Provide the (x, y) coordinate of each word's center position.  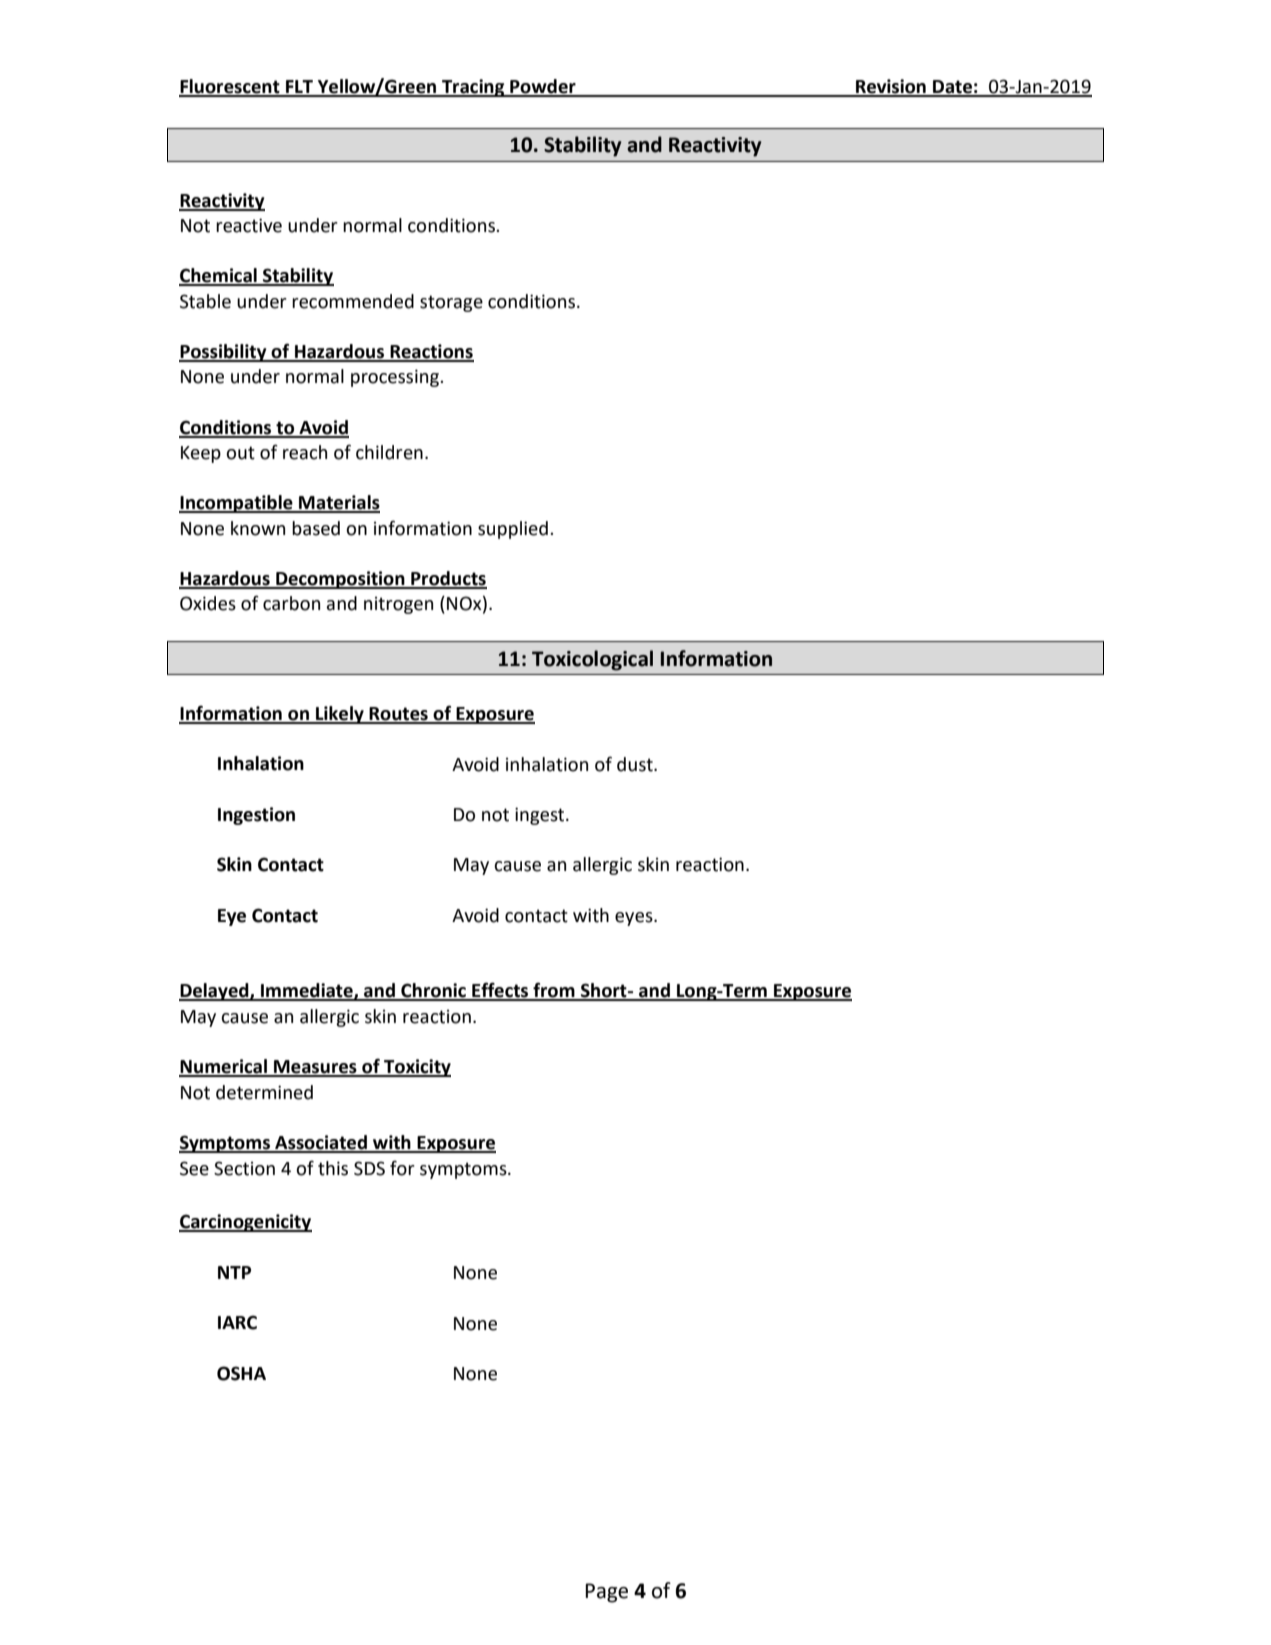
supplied (513, 530)
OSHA (241, 1373)
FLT (300, 88)
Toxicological (592, 660)
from (554, 991)
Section (244, 1168)
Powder (543, 87)
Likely (340, 715)
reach (305, 452)
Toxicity (416, 1068)
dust (636, 764)
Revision (891, 87)
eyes (635, 919)
